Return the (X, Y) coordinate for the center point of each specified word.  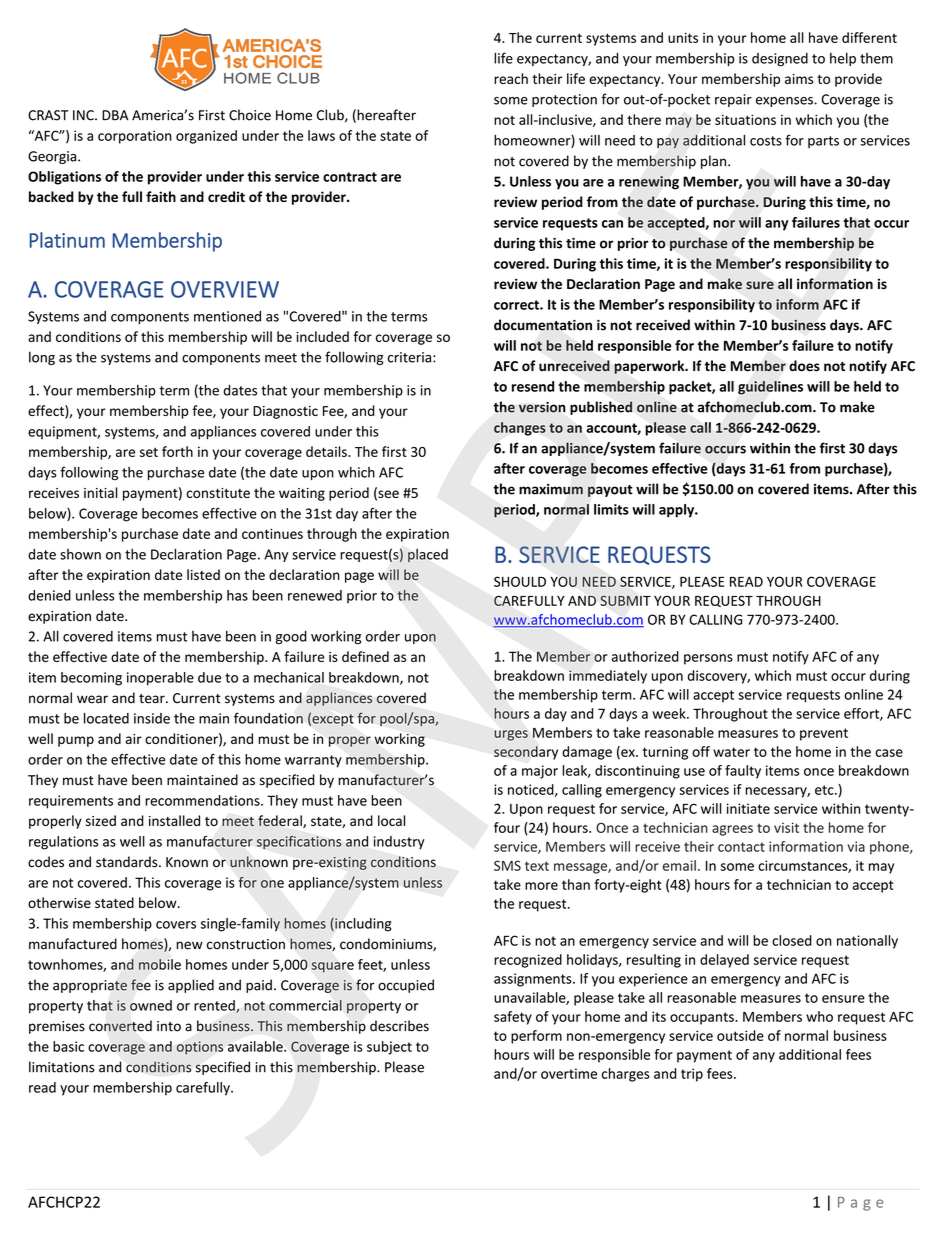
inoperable (160, 679)
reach (511, 78)
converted (120, 1026)
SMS (507, 865)
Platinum (67, 240)
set (149, 452)
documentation (543, 325)
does (804, 366)
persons (708, 659)
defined (365, 656)
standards (128, 862)
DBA (115, 115)
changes (520, 429)
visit (786, 827)
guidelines (770, 388)
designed (780, 60)
